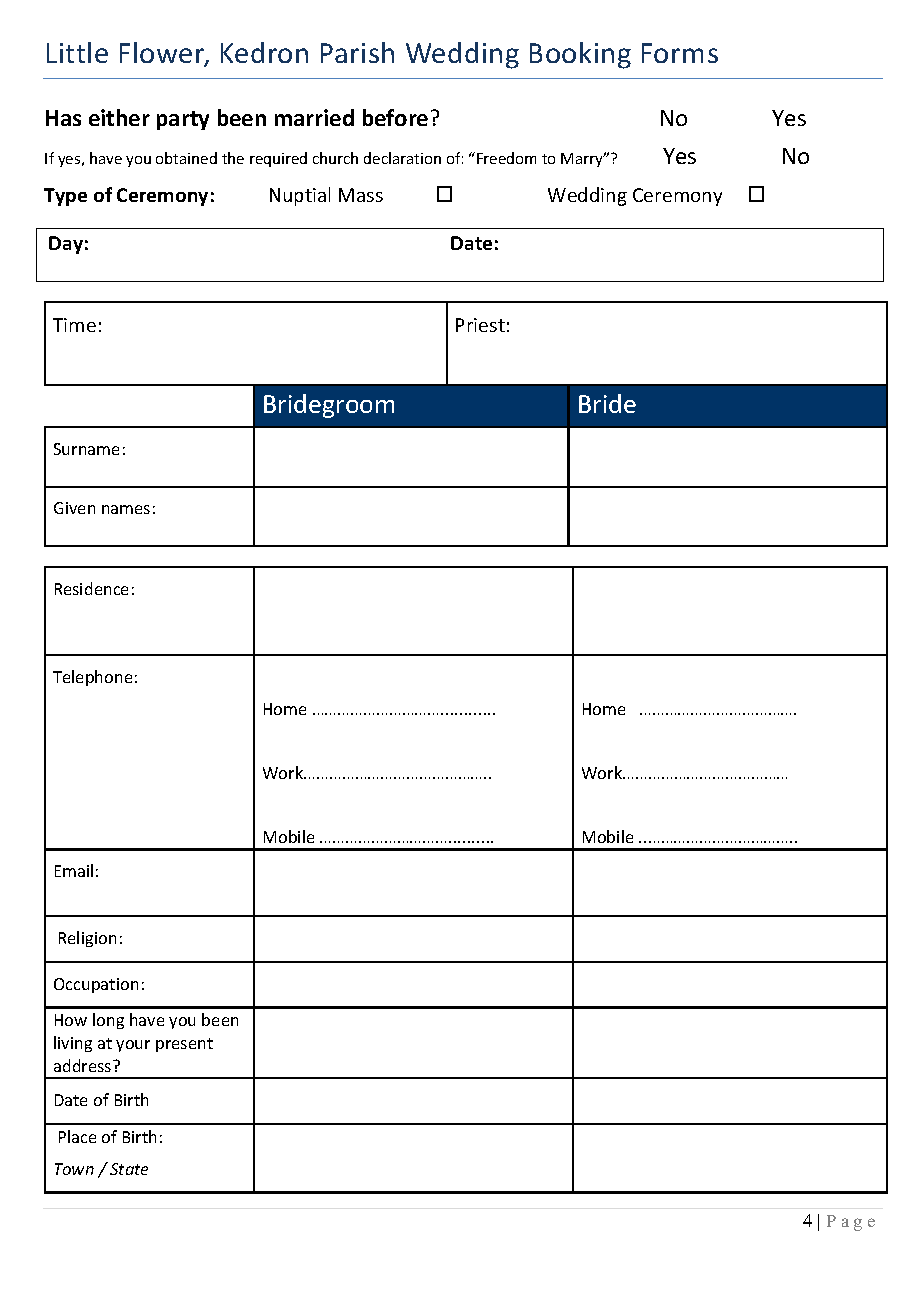 The width and height of the screenshot is (924, 1308). What do you see at coordinates (680, 53) in the screenshot?
I see `Forms` at bounding box center [680, 53].
